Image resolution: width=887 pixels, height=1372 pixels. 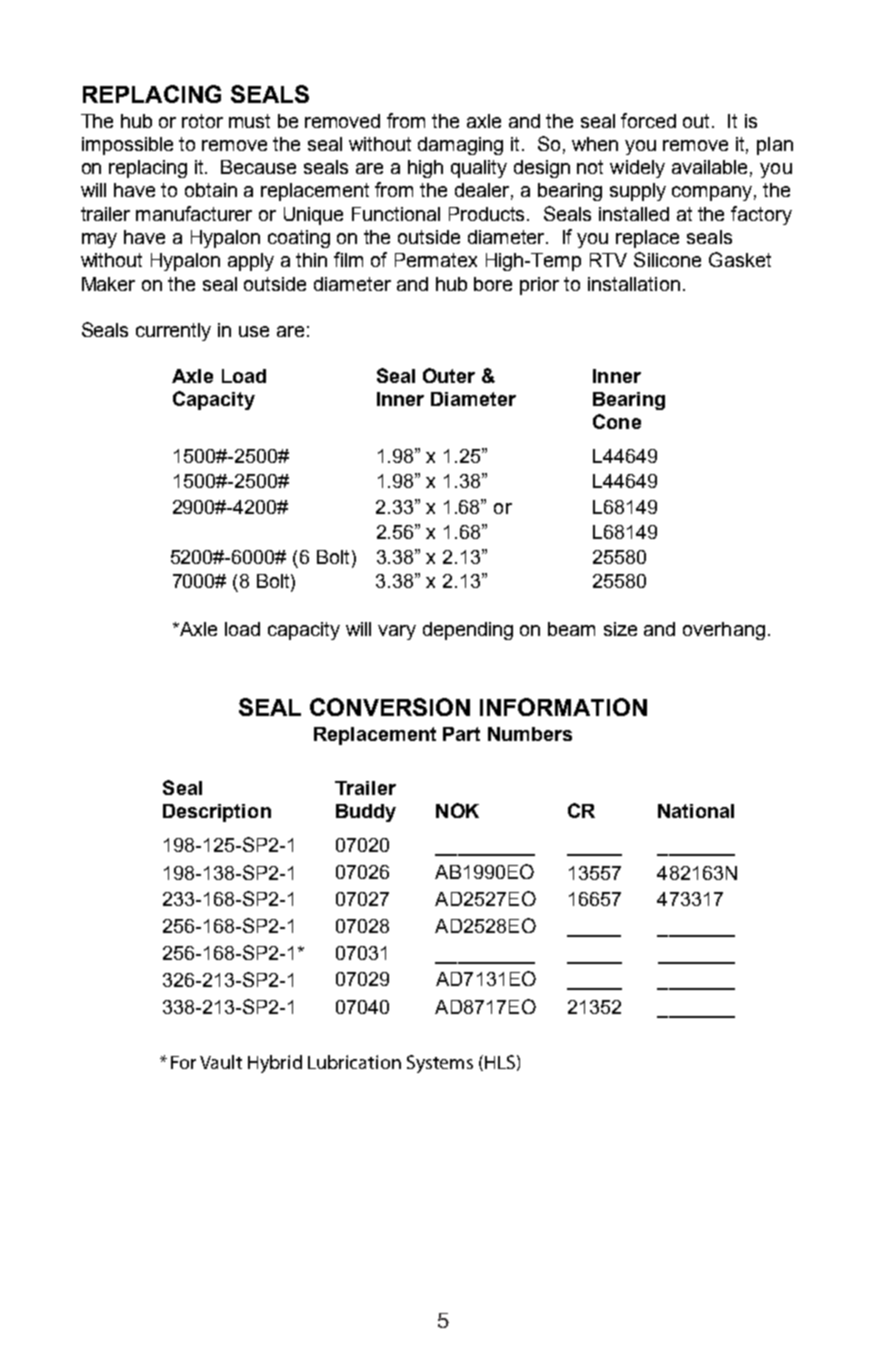 What do you see at coordinates (221, 1062) in the screenshot?
I see `Vault` at bounding box center [221, 1062].
